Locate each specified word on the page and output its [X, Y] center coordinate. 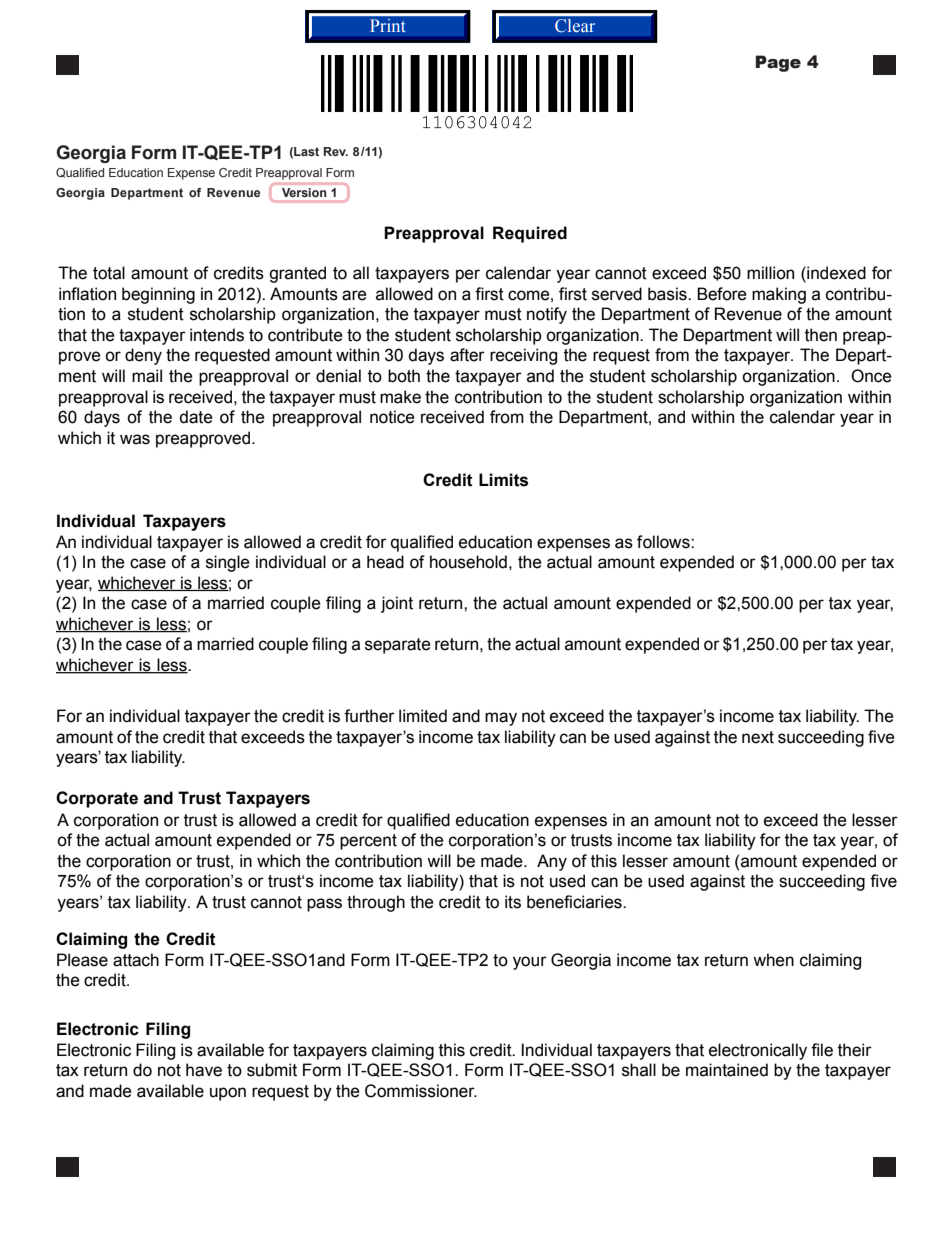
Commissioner [421, 1091]
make [400, 397]
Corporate [97, 799]
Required [530, 234]
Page [778, 63]
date [196, 417]
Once [871, 376]
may [501, 719]
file [822, 1050]
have [204, 1070]
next [758, 737]
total [109, 273]
